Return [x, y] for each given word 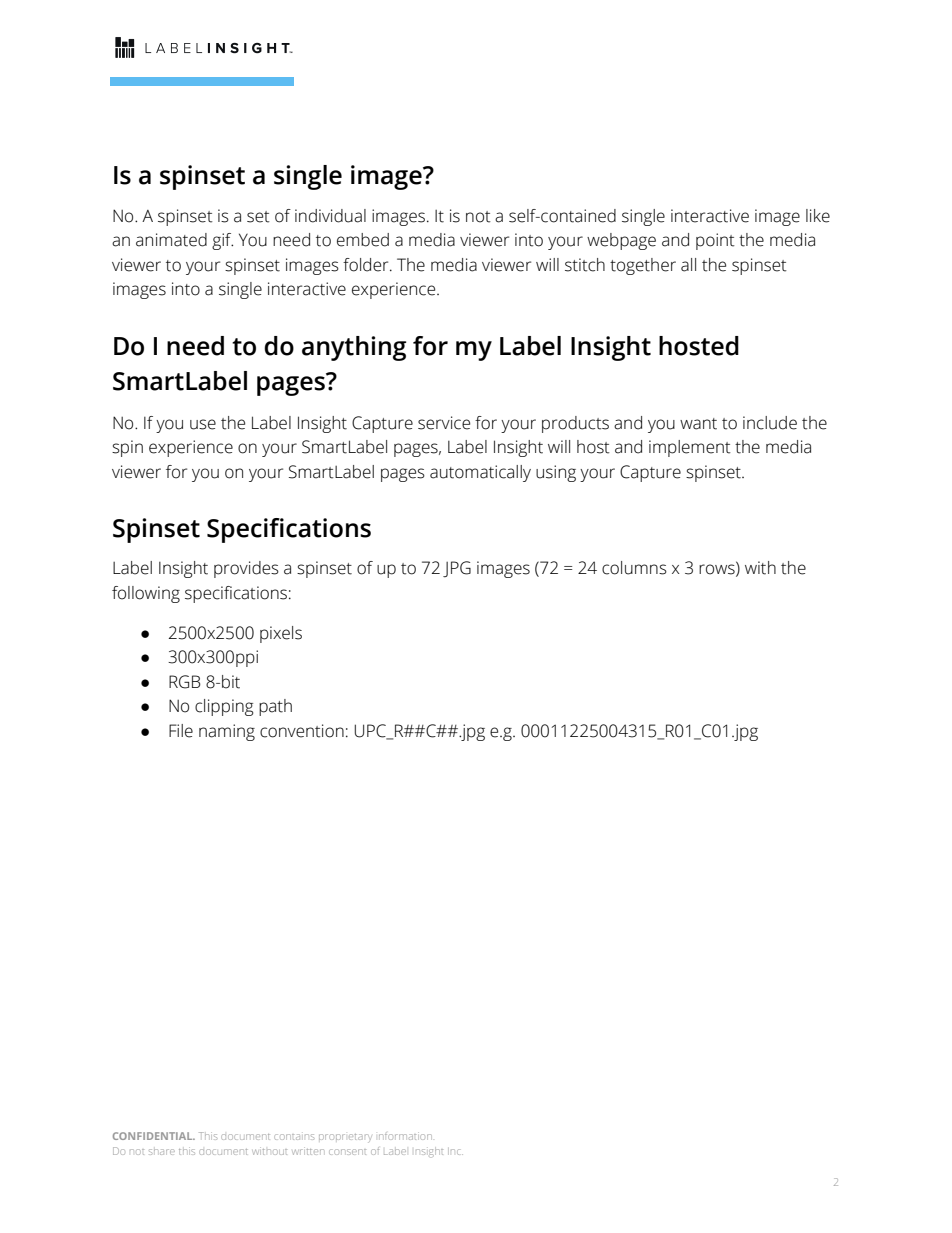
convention [302, 731]
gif [222, 241]
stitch [585, 265]
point [715, 241]
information [405, 1136]
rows [718, 570]
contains [294, 1137]
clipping [224, 707]
